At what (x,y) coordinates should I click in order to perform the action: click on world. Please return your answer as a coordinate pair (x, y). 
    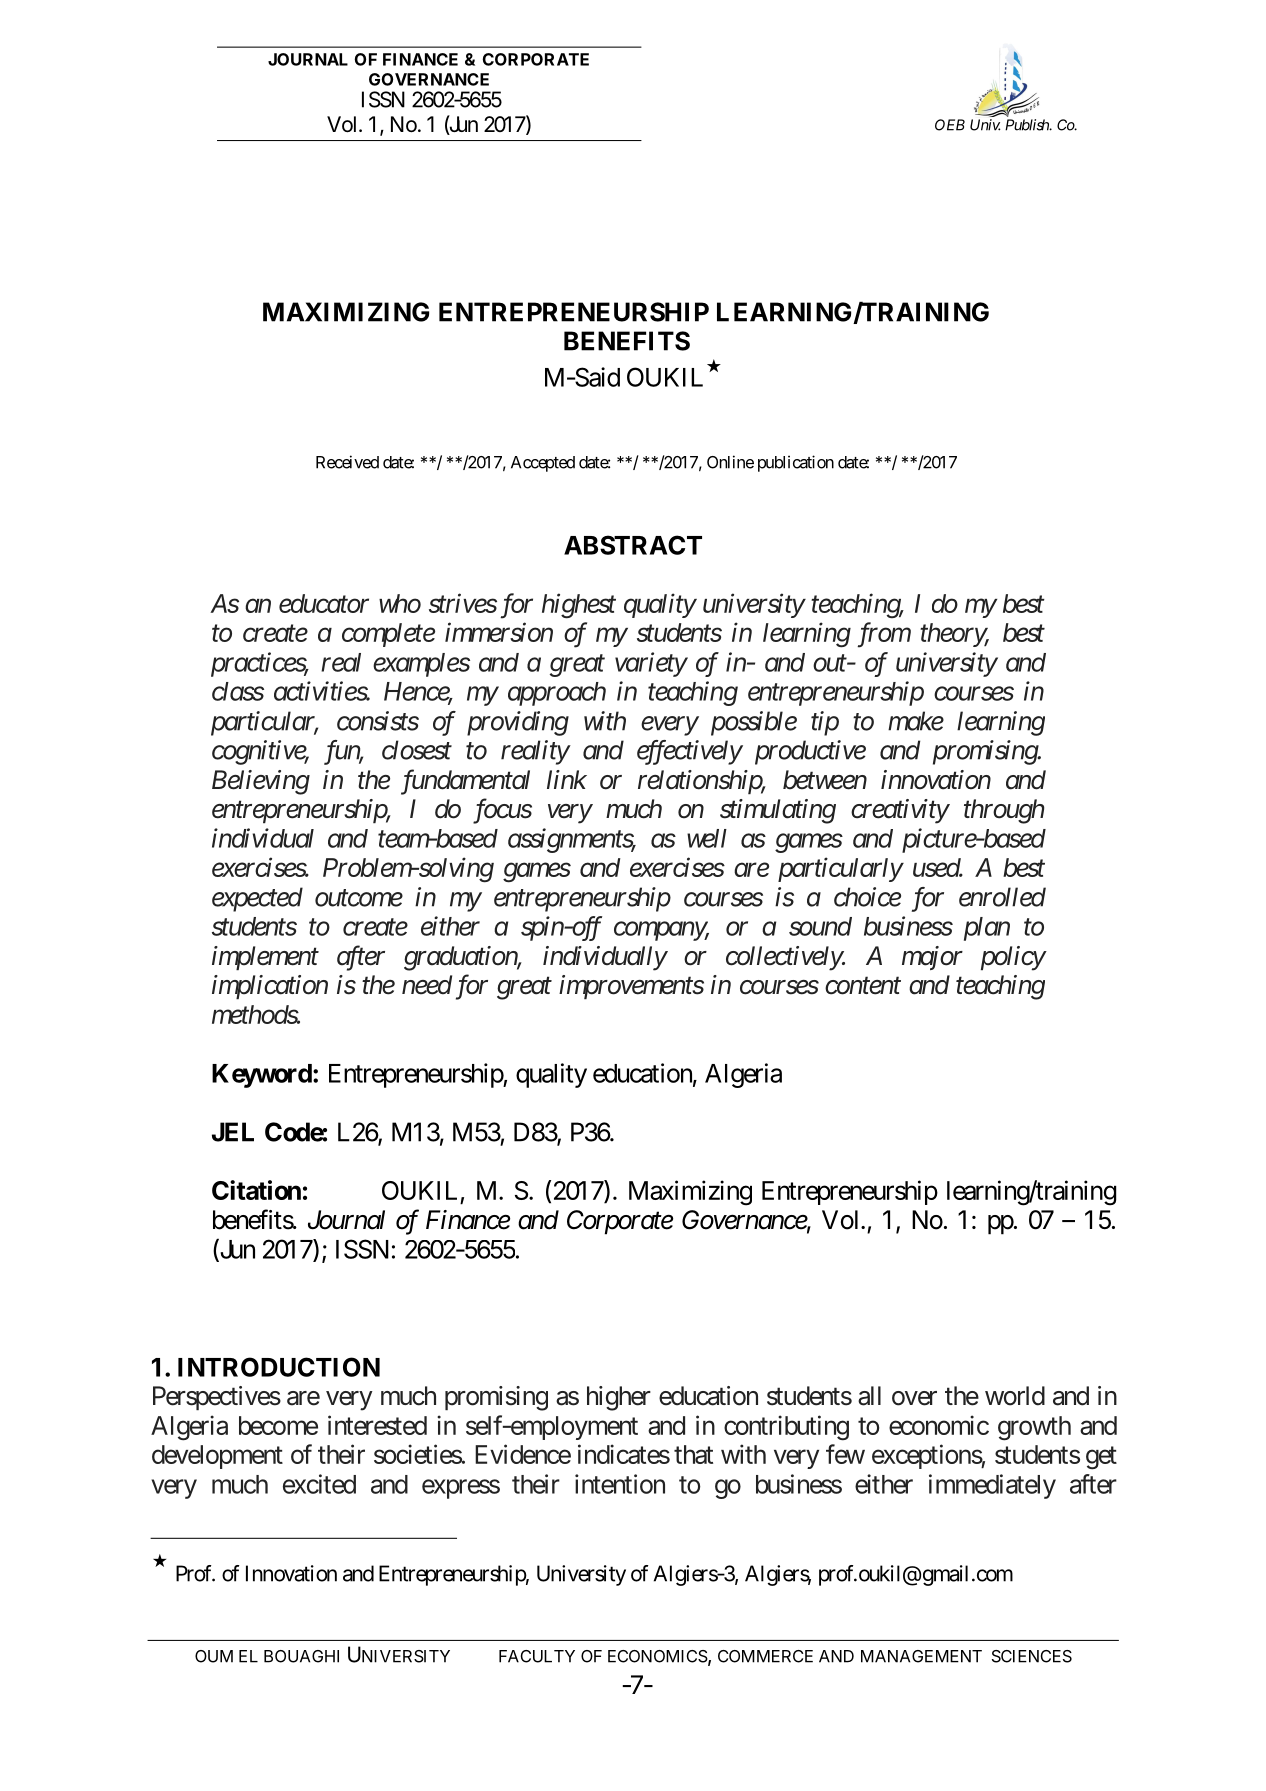
    Looking at the image, I should click on (1015, 1396).
